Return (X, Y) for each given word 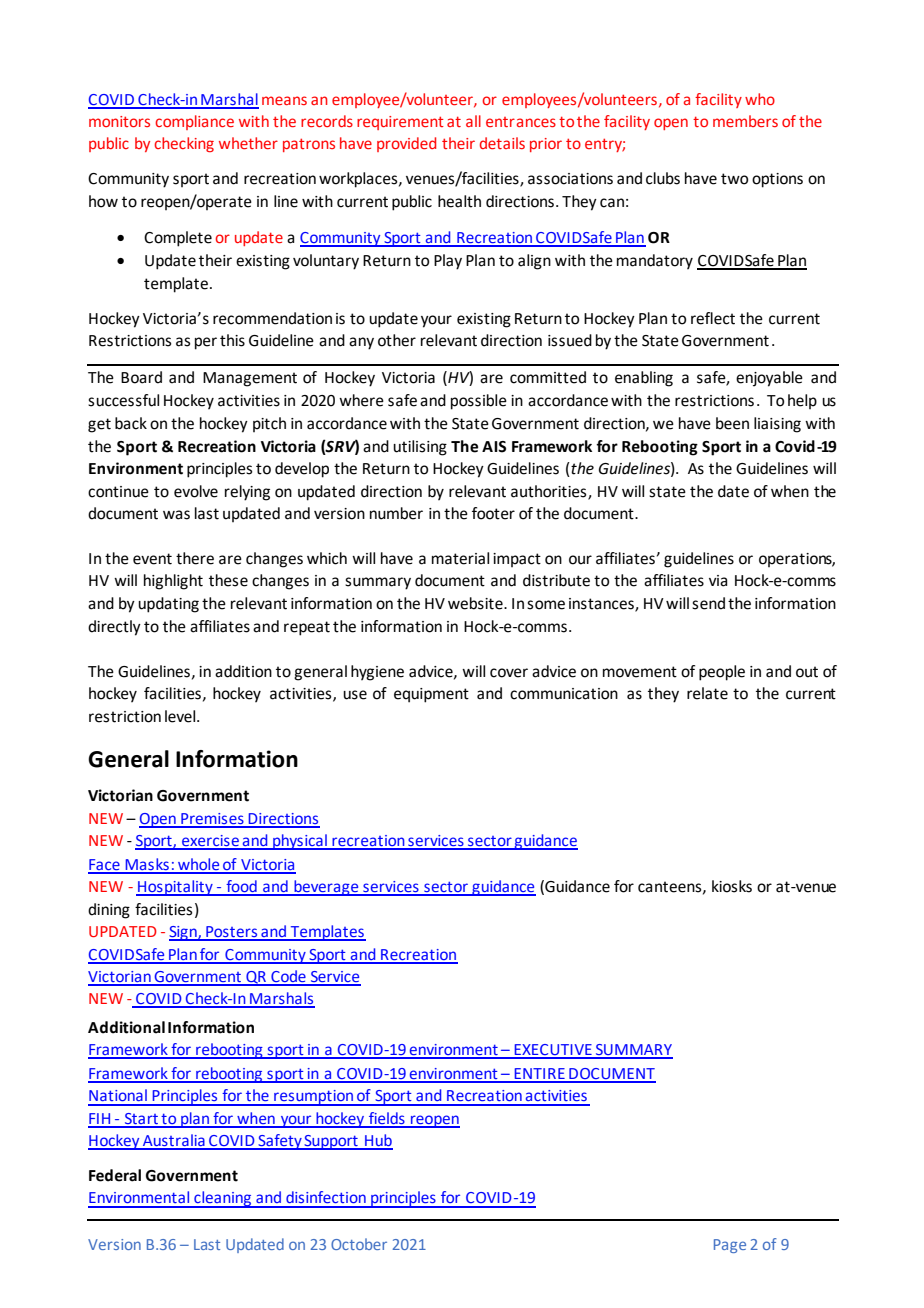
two (734, 179)
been (732, 423)
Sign (184, 933)
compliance (194, 122)
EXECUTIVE (553, 1051)
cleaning (223, 1199)
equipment (431, 695)
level (181, 716)
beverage (326, 888)
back (131, 423)
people (722, 673)
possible (479, 402)
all (473, 121)
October (359, 1244)
